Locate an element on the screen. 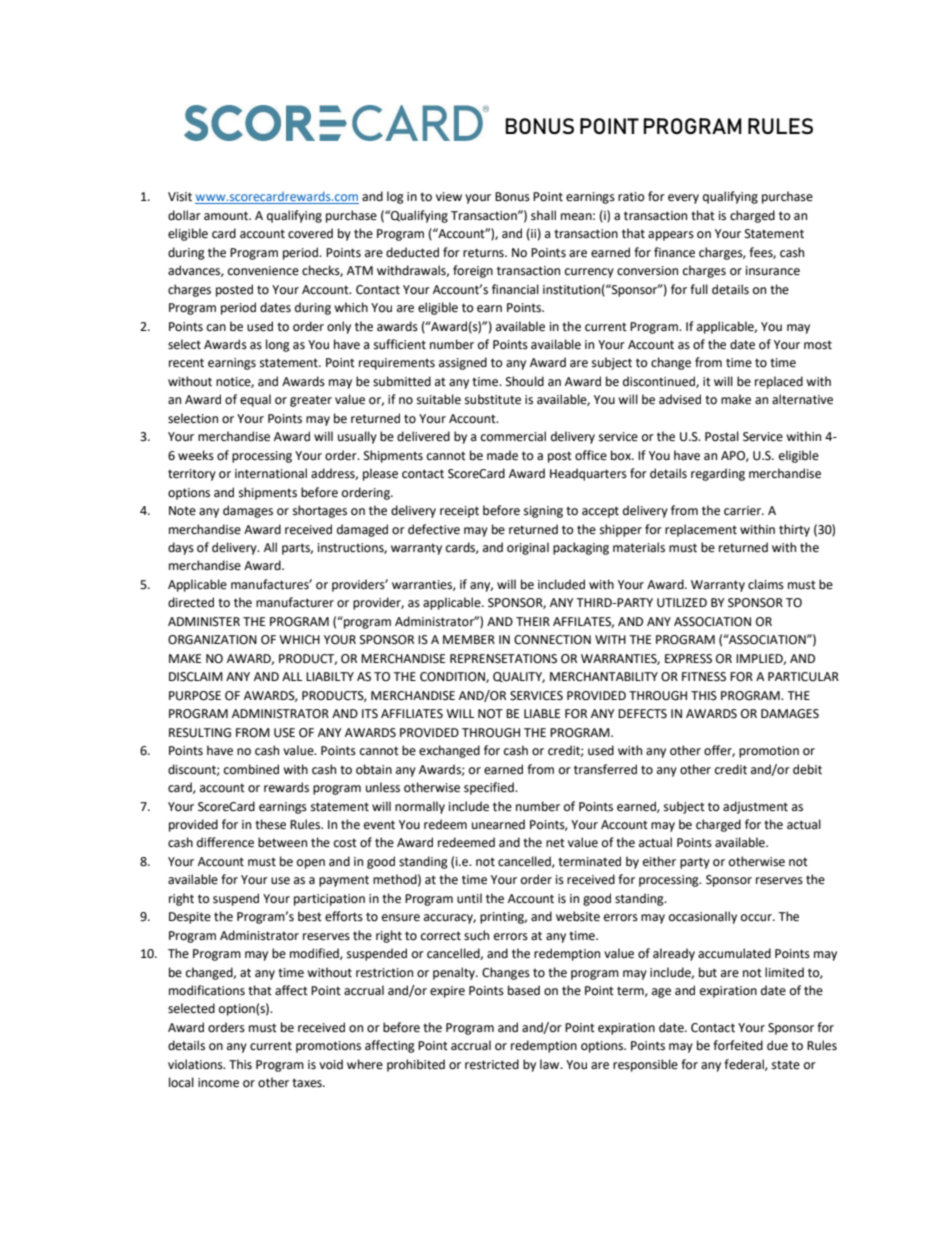 This screenshot has height=1233, width=952. adjustment is located at coordinates (755, 807).
